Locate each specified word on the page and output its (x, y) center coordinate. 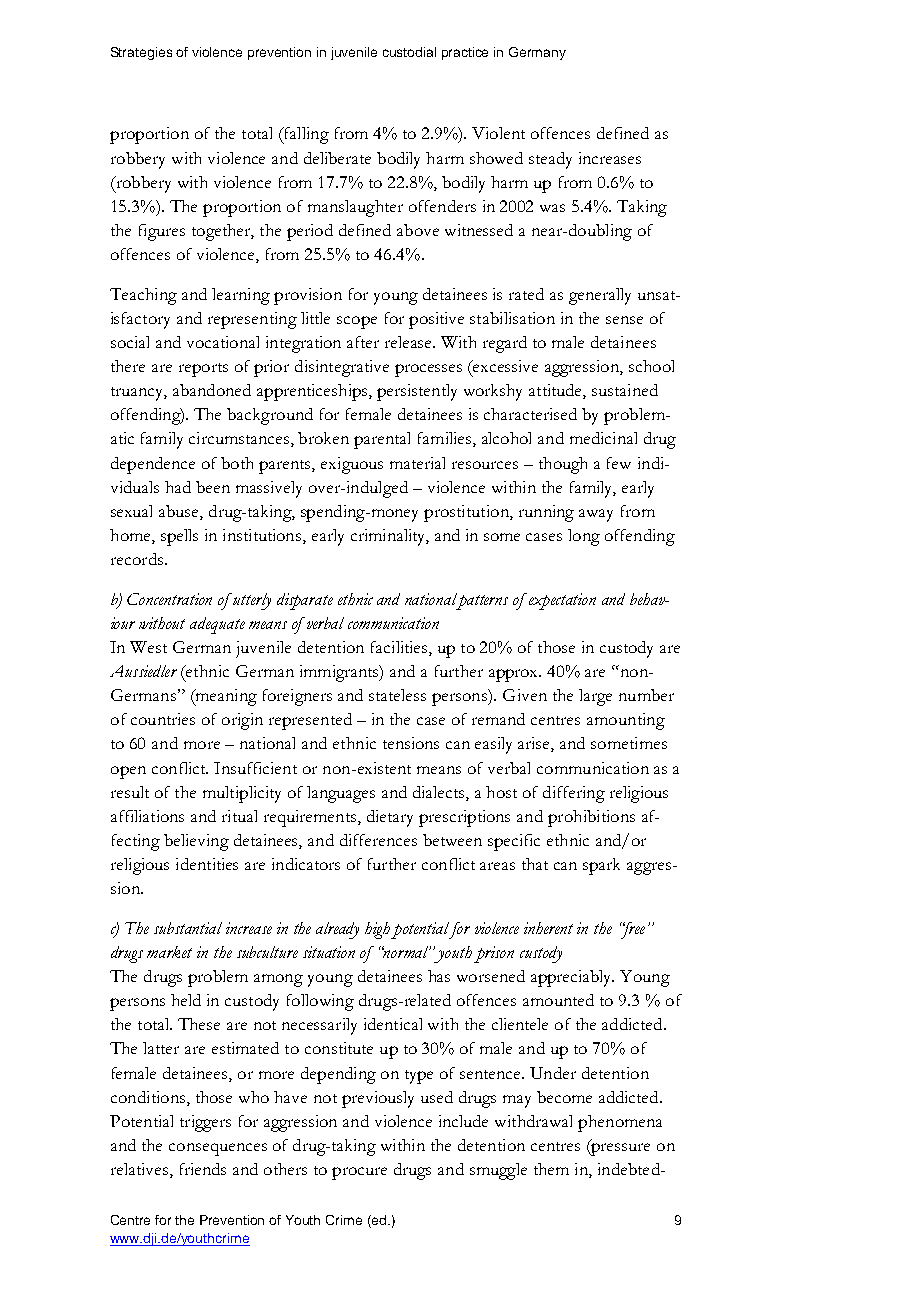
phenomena (620, 1123)
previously (378, 1099)
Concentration (169, 599)
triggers (205, 1123)
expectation (562, 601)
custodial (409, 52)
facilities (400, 648)
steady (550, 160)
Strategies (141, 53)
